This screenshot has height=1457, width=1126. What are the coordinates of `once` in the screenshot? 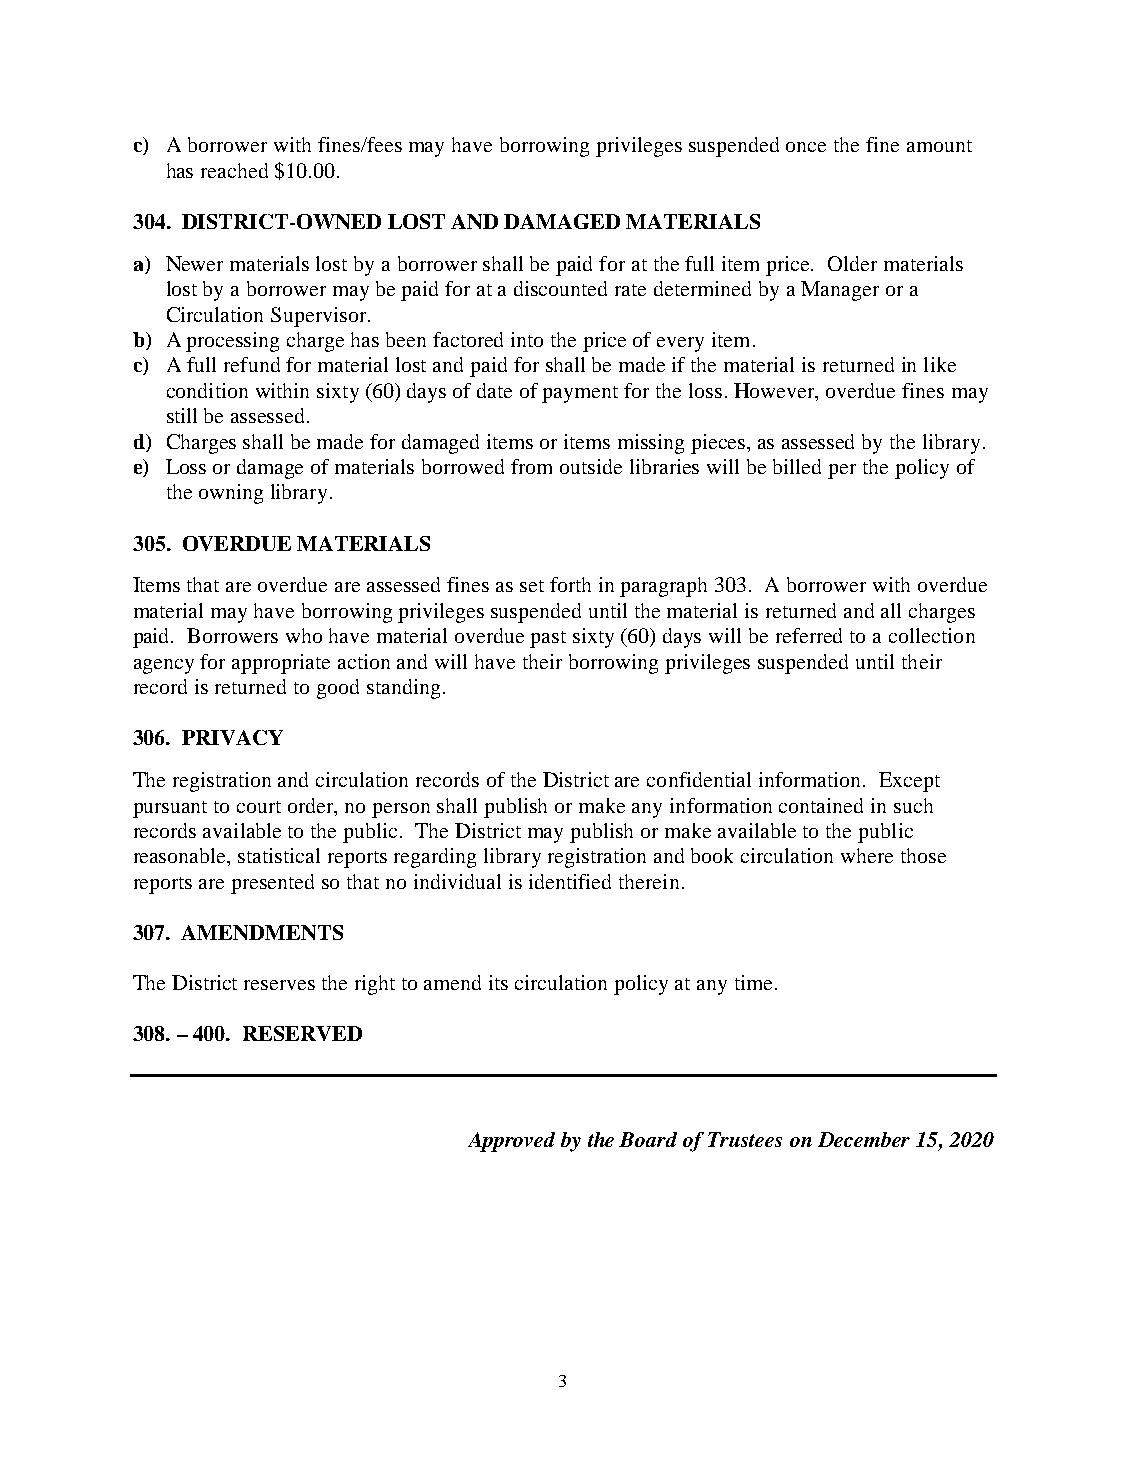 It's located at (806, 147).
